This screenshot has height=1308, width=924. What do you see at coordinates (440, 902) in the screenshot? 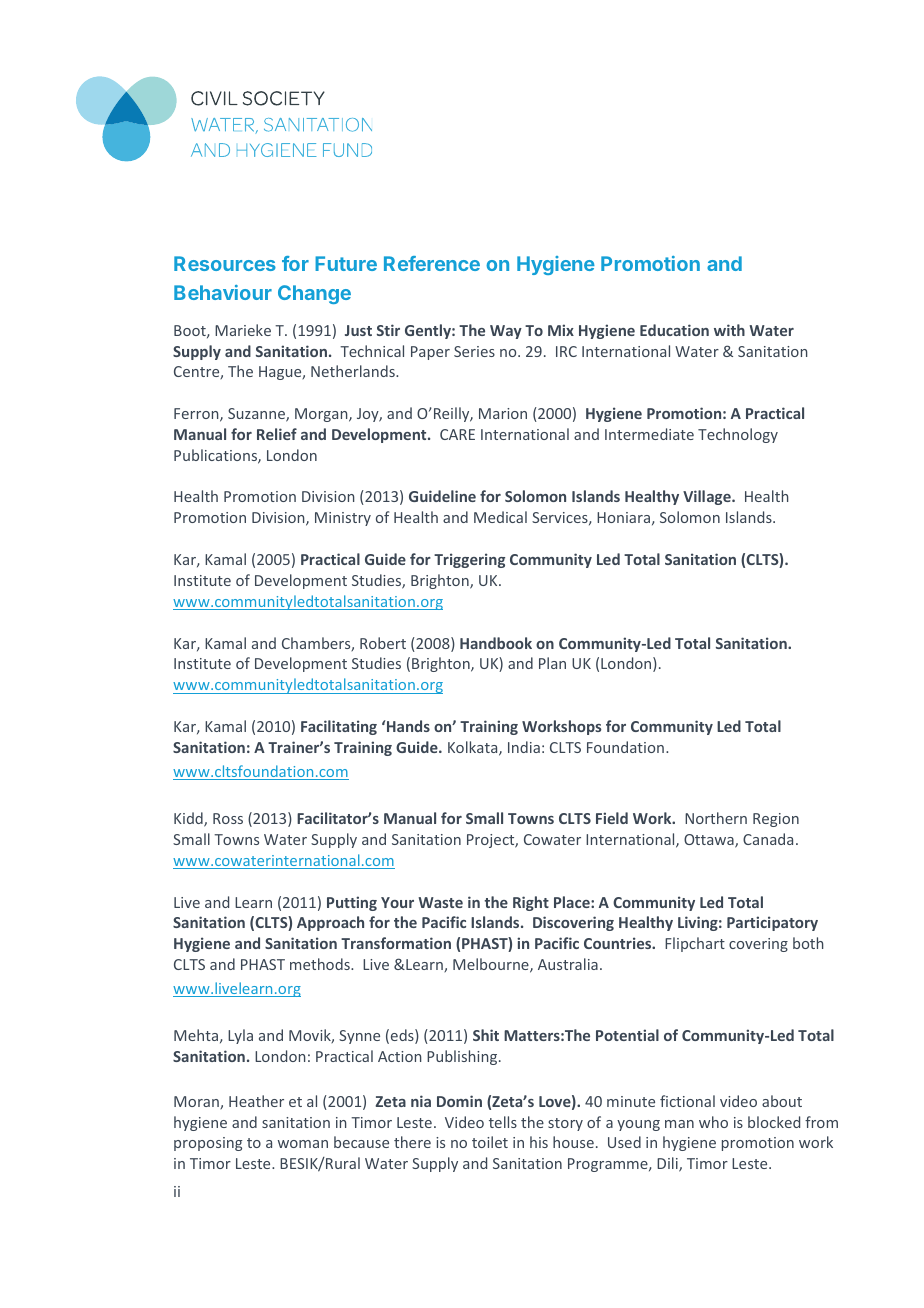
I see `Waste` at bounding box center [440, 902].
